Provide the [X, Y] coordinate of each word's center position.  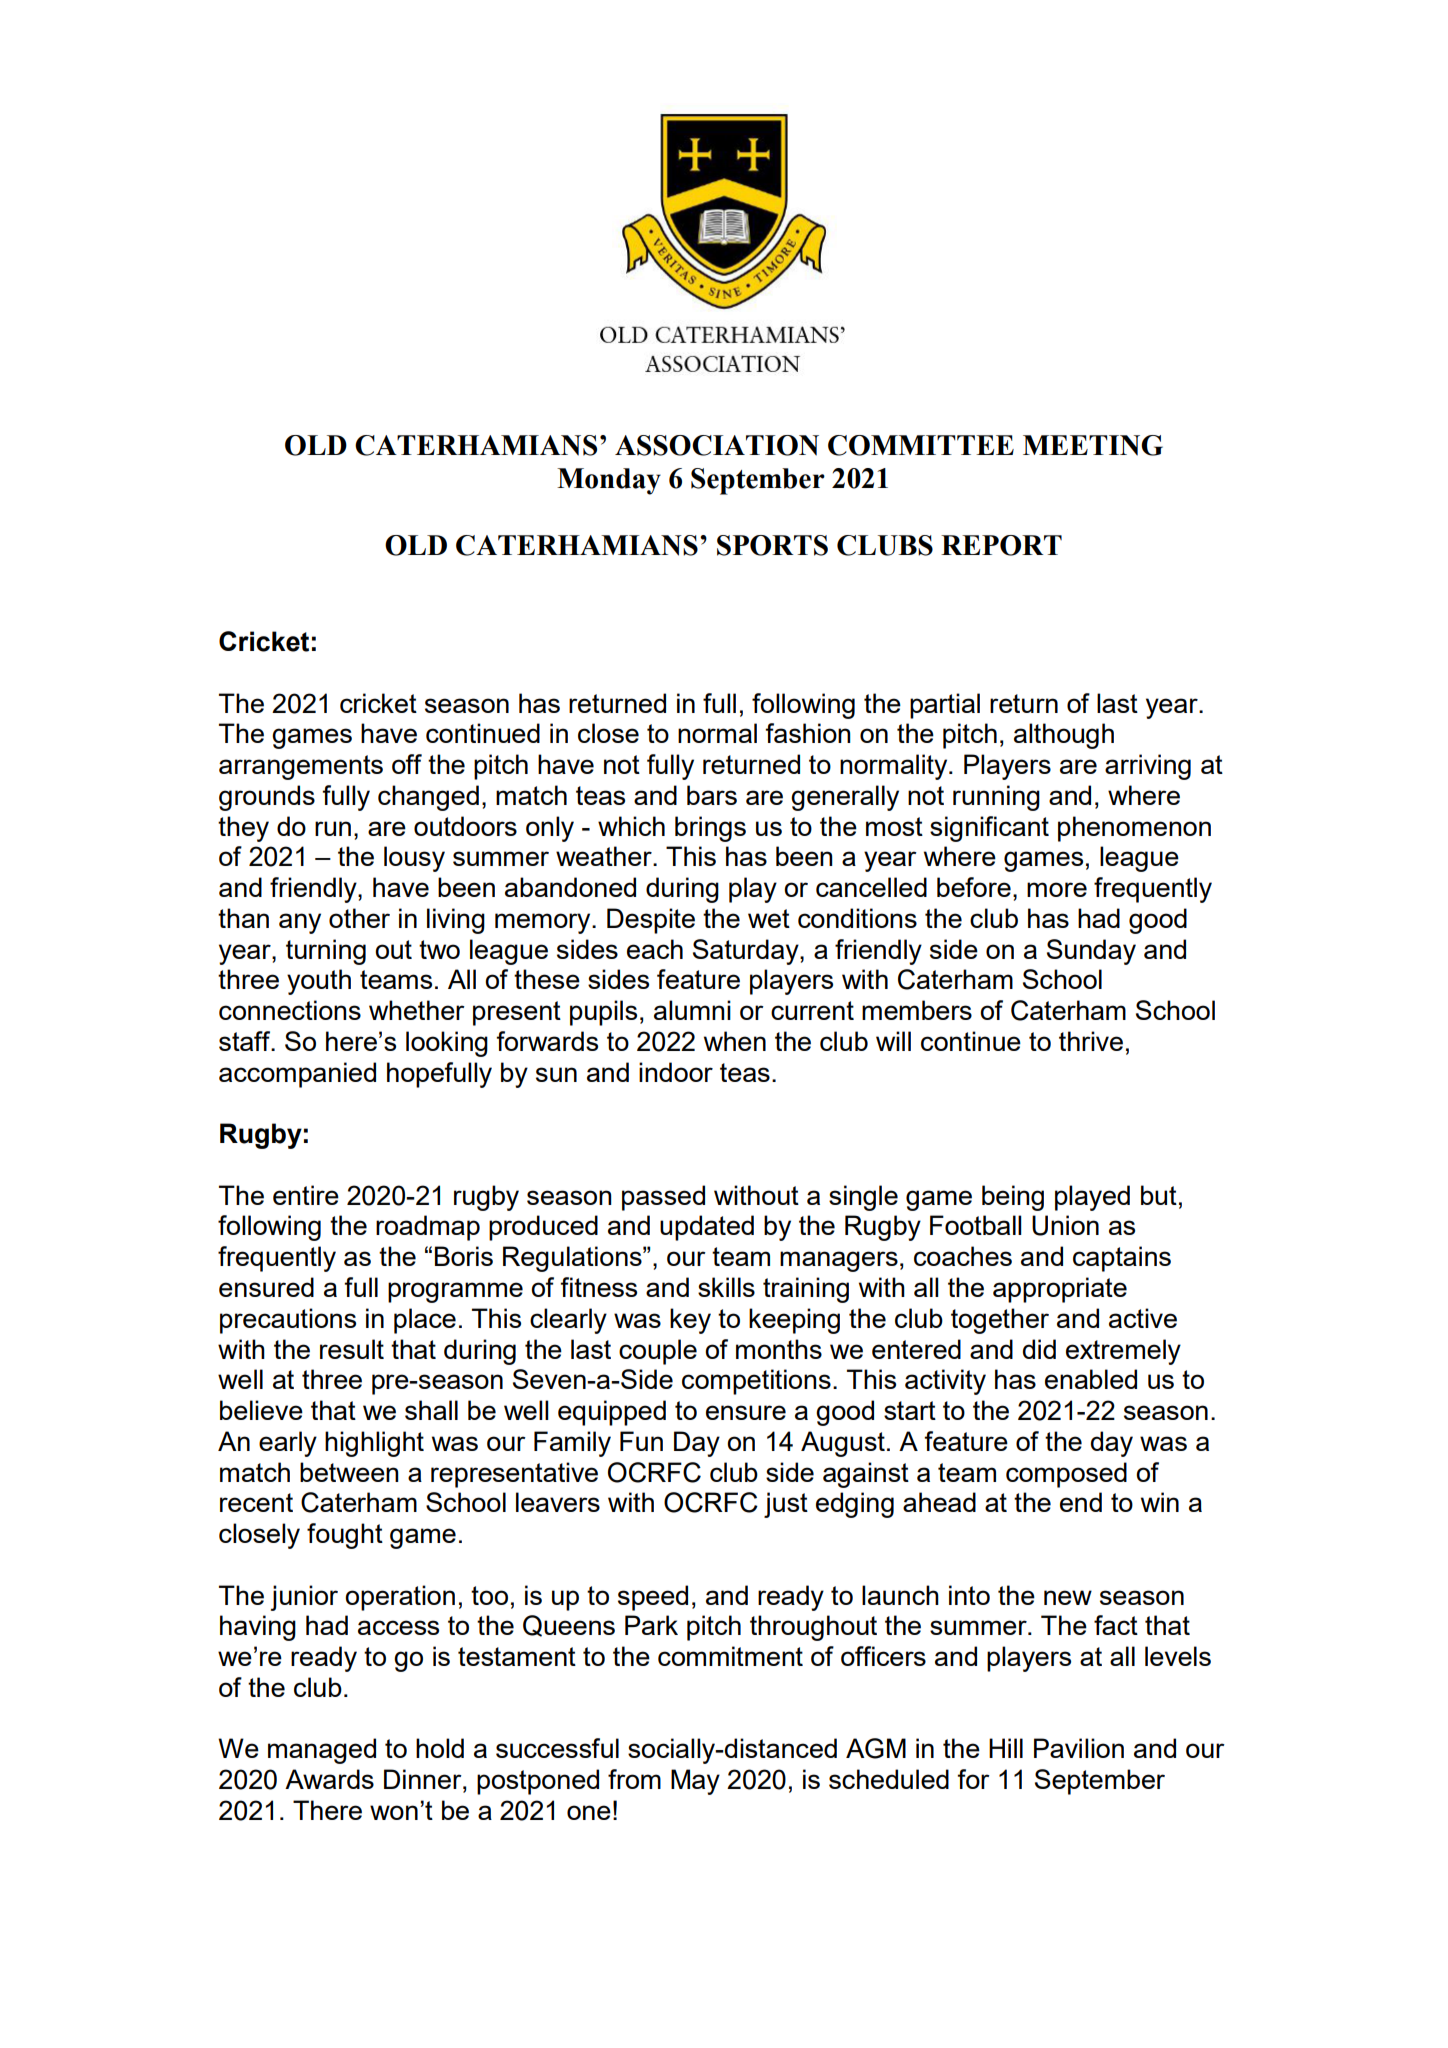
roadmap [428, 1228]
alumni [692, 1010]
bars [712, 795]
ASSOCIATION [717, 445]
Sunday [1091, 952]
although [1064, 736]
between [349, 1472]
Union [1065, 1225]
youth [319, 982]
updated [707, 1228]
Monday [609, 481]
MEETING [1093, 445]
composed [1066, 1475]
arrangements [301, 767]
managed [322, 1751]
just [786, 1505]
